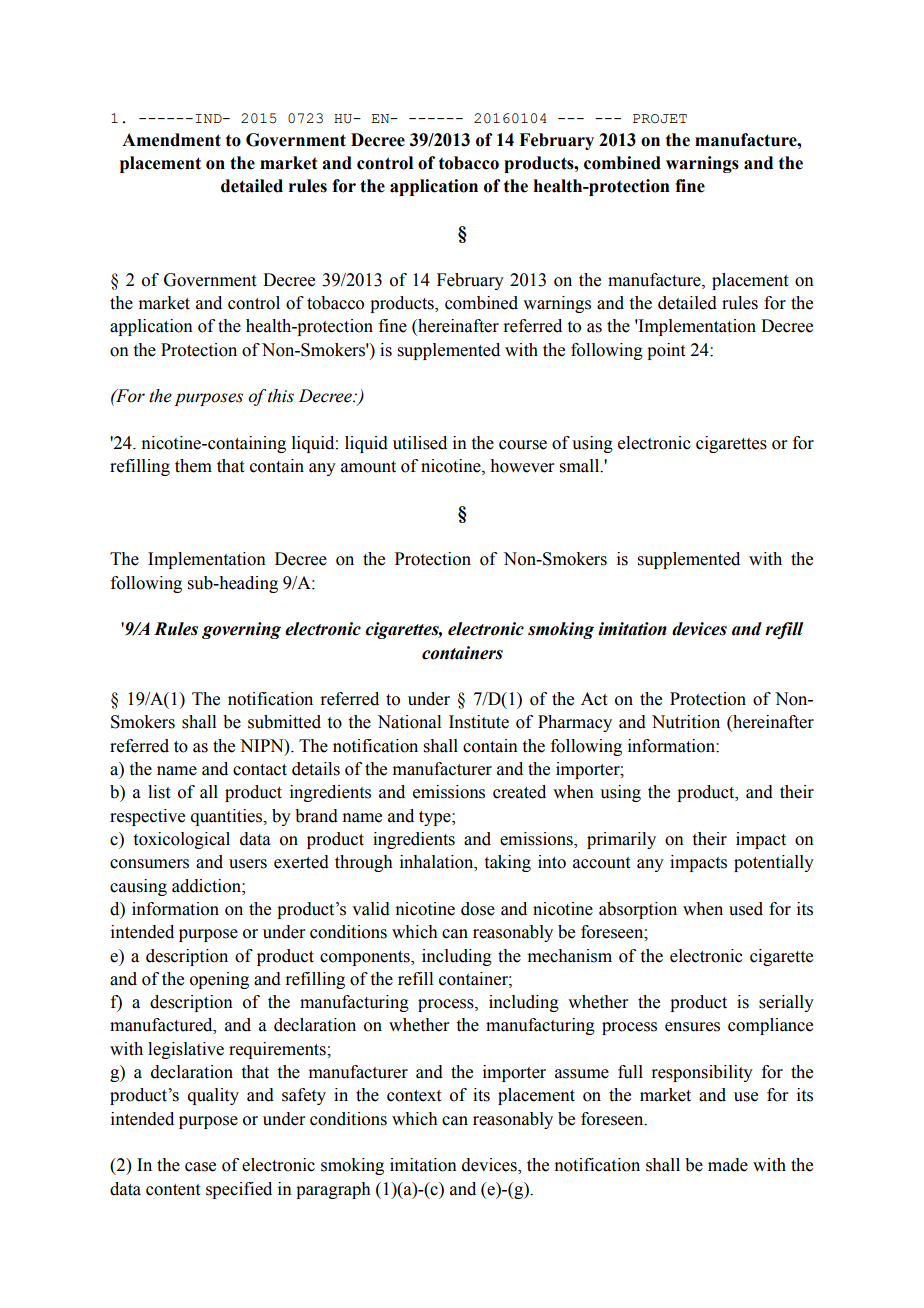 The image size is (924, 1308). Describe the element at coordinates (228, 817) in the screenshot. I see `quantities` at that location.
